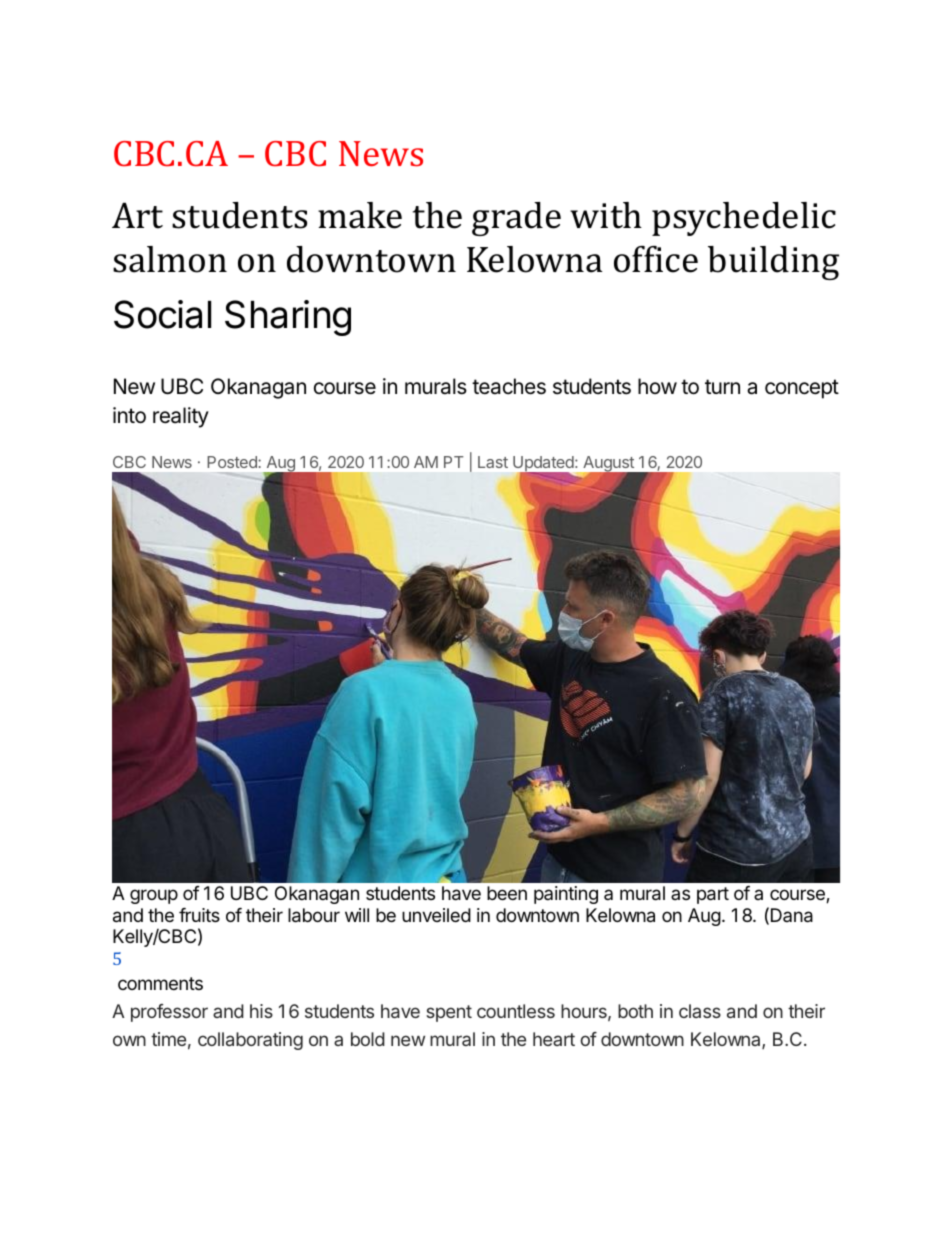 Image resolution: width=952 pixels, height=1233 pixels. What do you see at coordinates (516, 219) in the screenshot?
I see `grade` at bounding box center [516, 219].
